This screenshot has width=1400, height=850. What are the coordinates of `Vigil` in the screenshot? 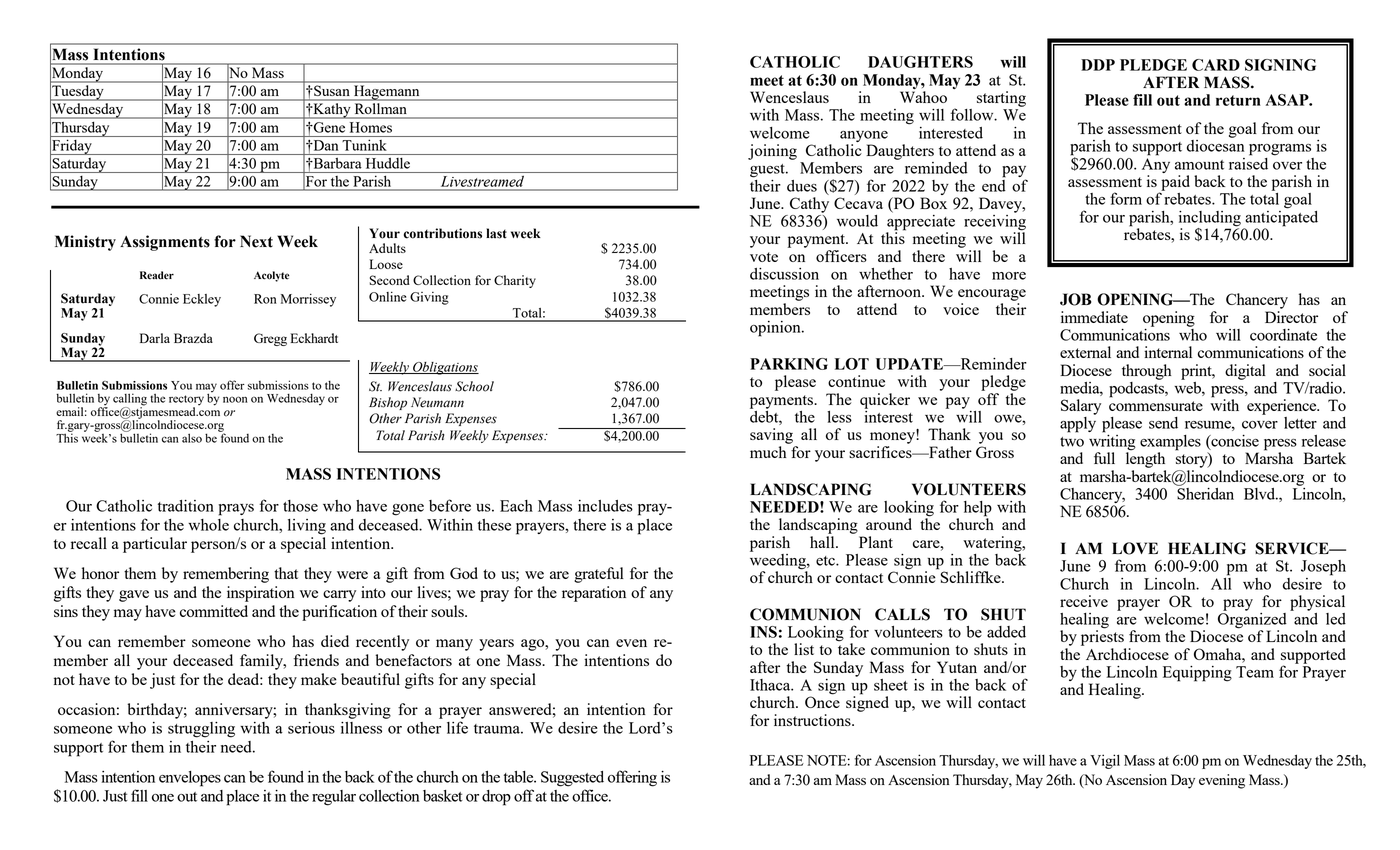 It's located at (1105, 761).
